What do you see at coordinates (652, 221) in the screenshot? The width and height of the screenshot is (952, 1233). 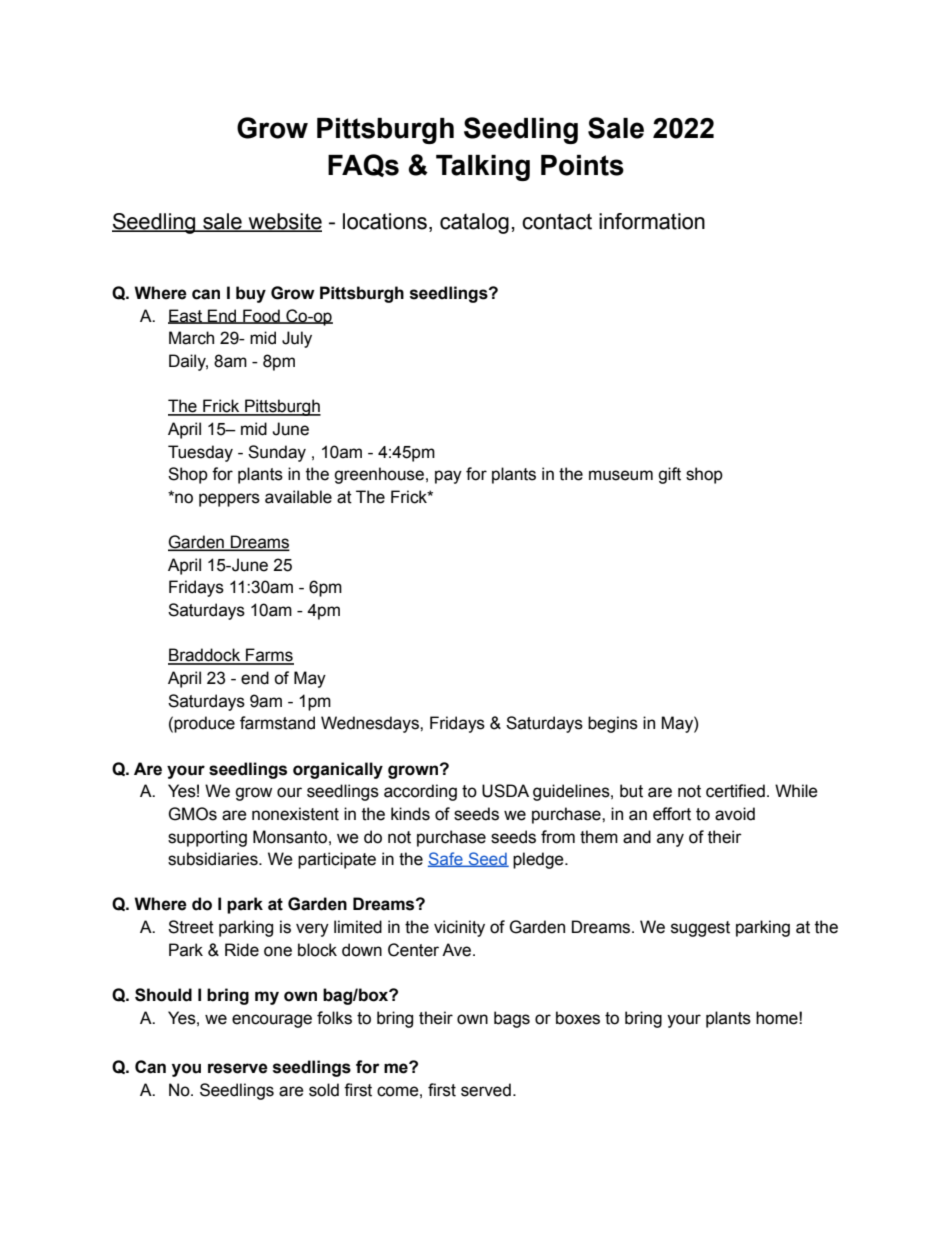 I see `information` at bounding box center [652, 221].
